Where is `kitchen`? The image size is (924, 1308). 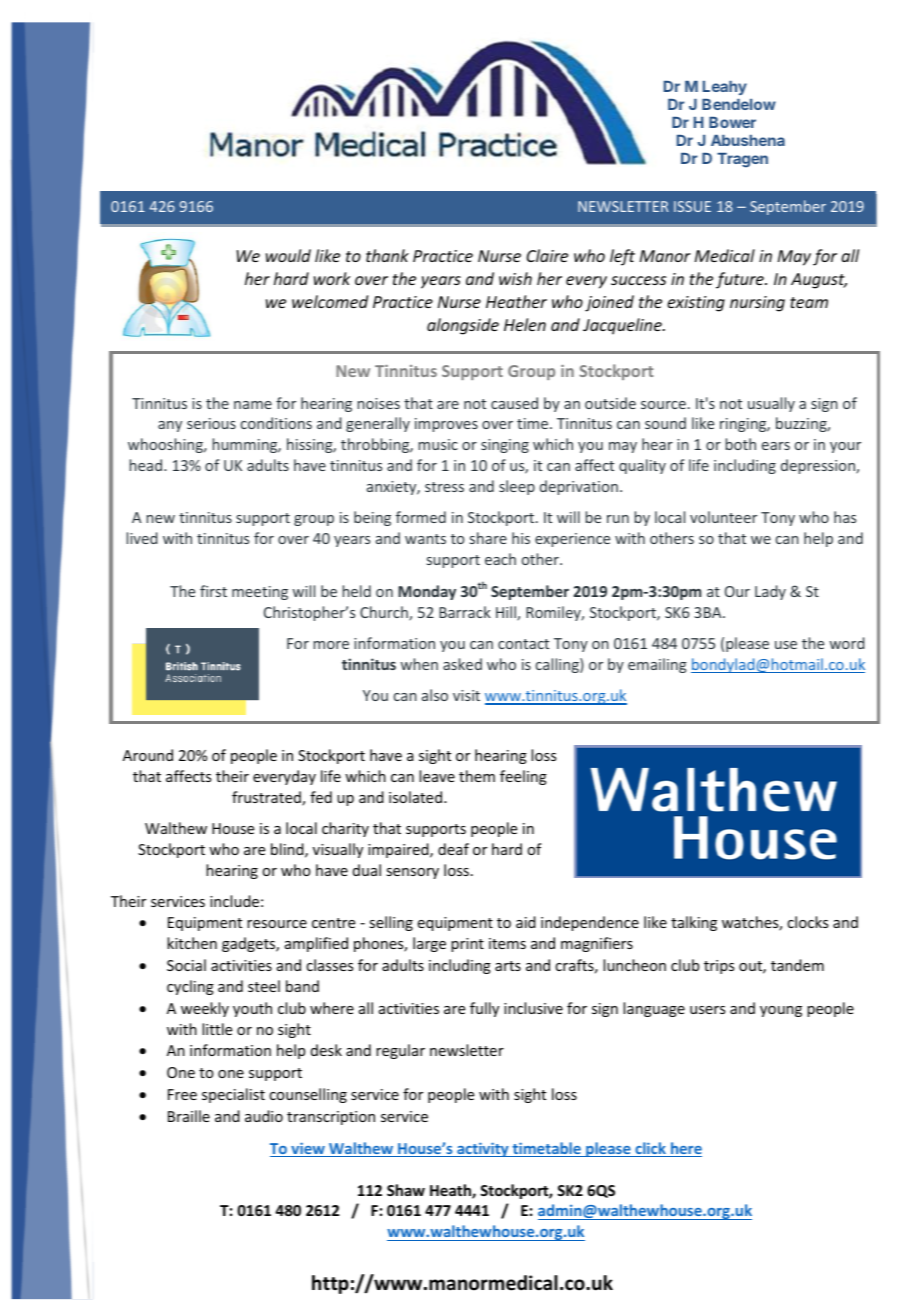
kitchen is located at coordinates (192, 943).
